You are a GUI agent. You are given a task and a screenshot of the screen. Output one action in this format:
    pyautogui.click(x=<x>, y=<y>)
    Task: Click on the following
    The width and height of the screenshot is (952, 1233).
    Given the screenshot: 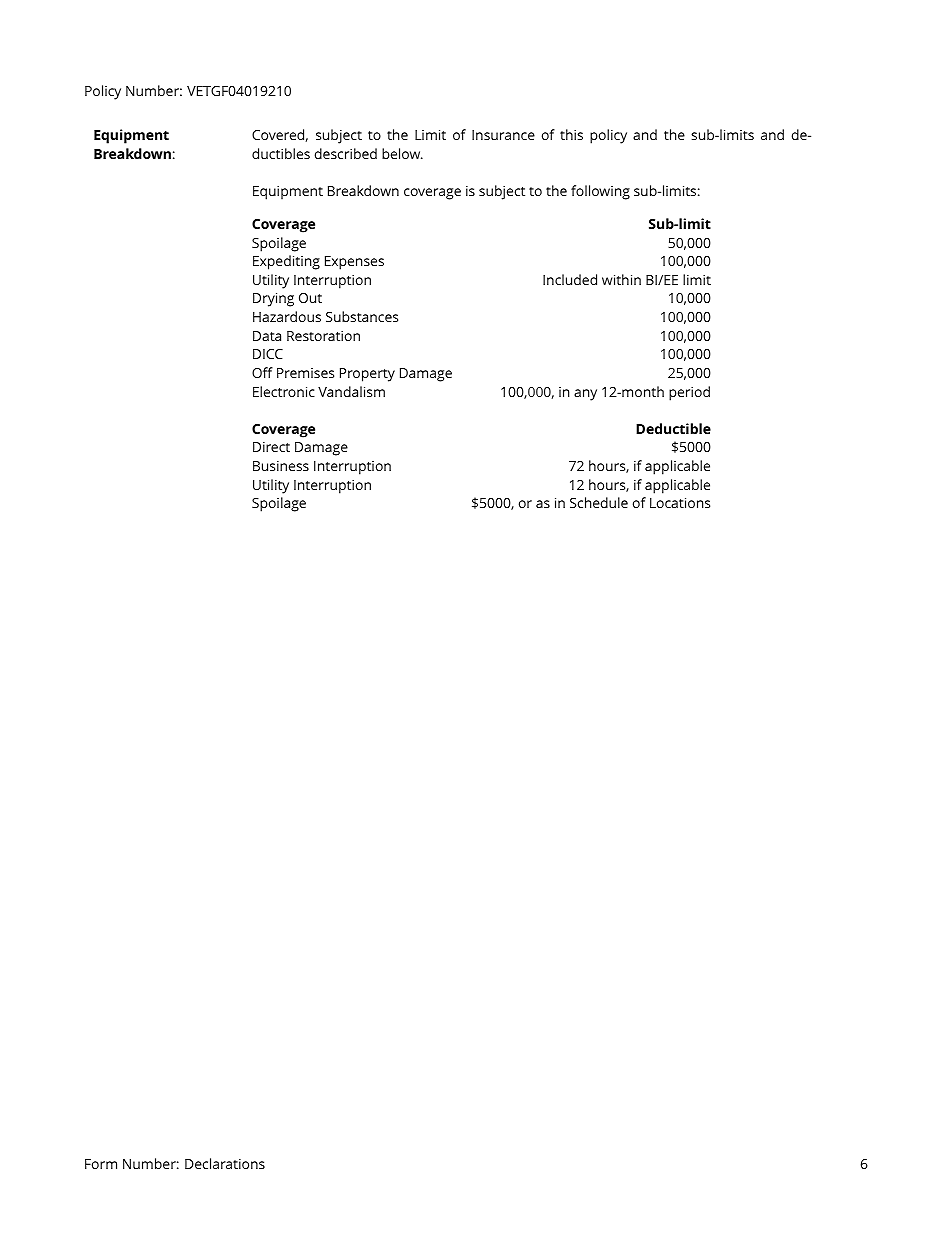 What is the action you would take?
    pyautogui.click(x=600, y=192)
